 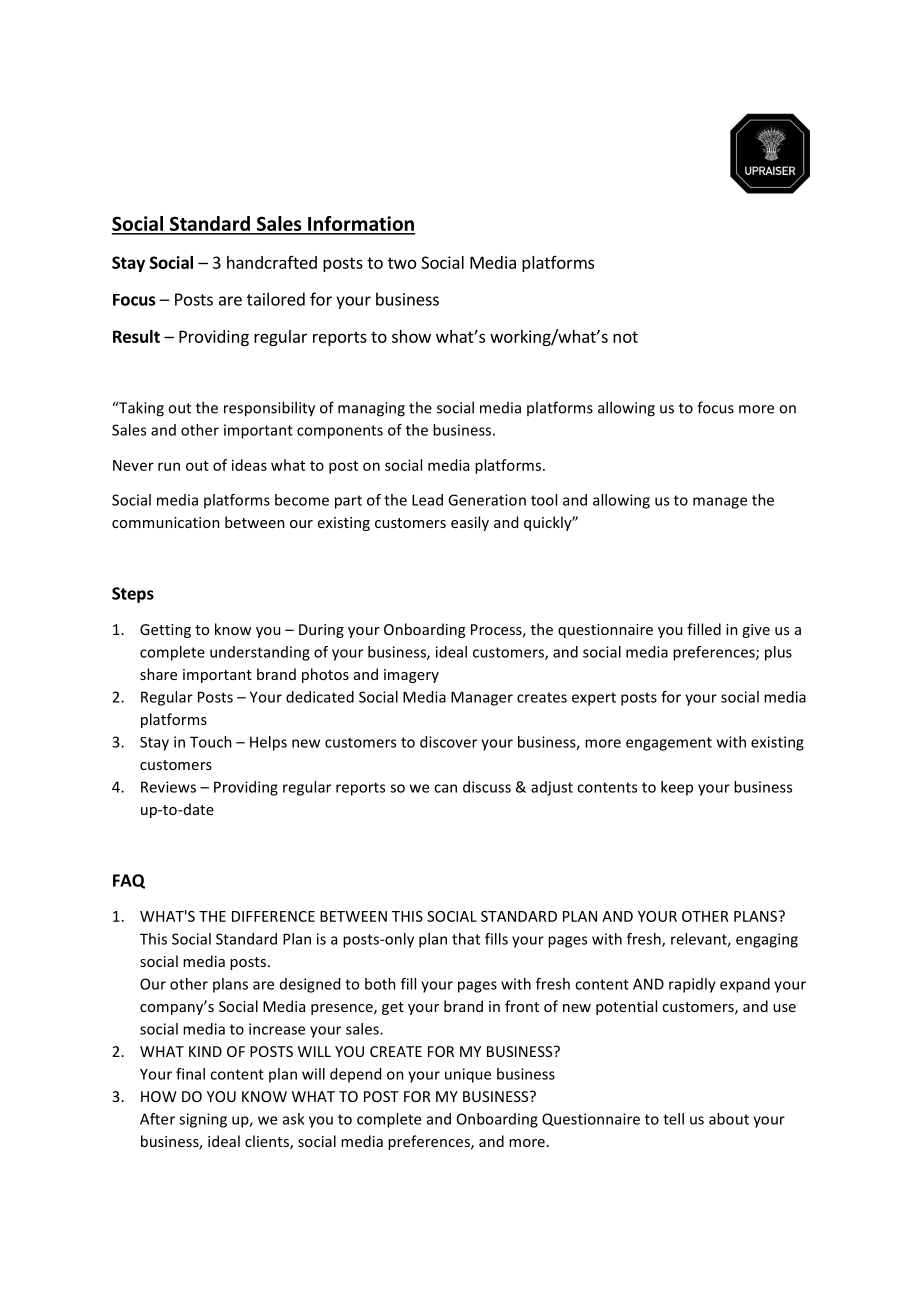 I want to click on Lead, so click(x=427, y=500).
